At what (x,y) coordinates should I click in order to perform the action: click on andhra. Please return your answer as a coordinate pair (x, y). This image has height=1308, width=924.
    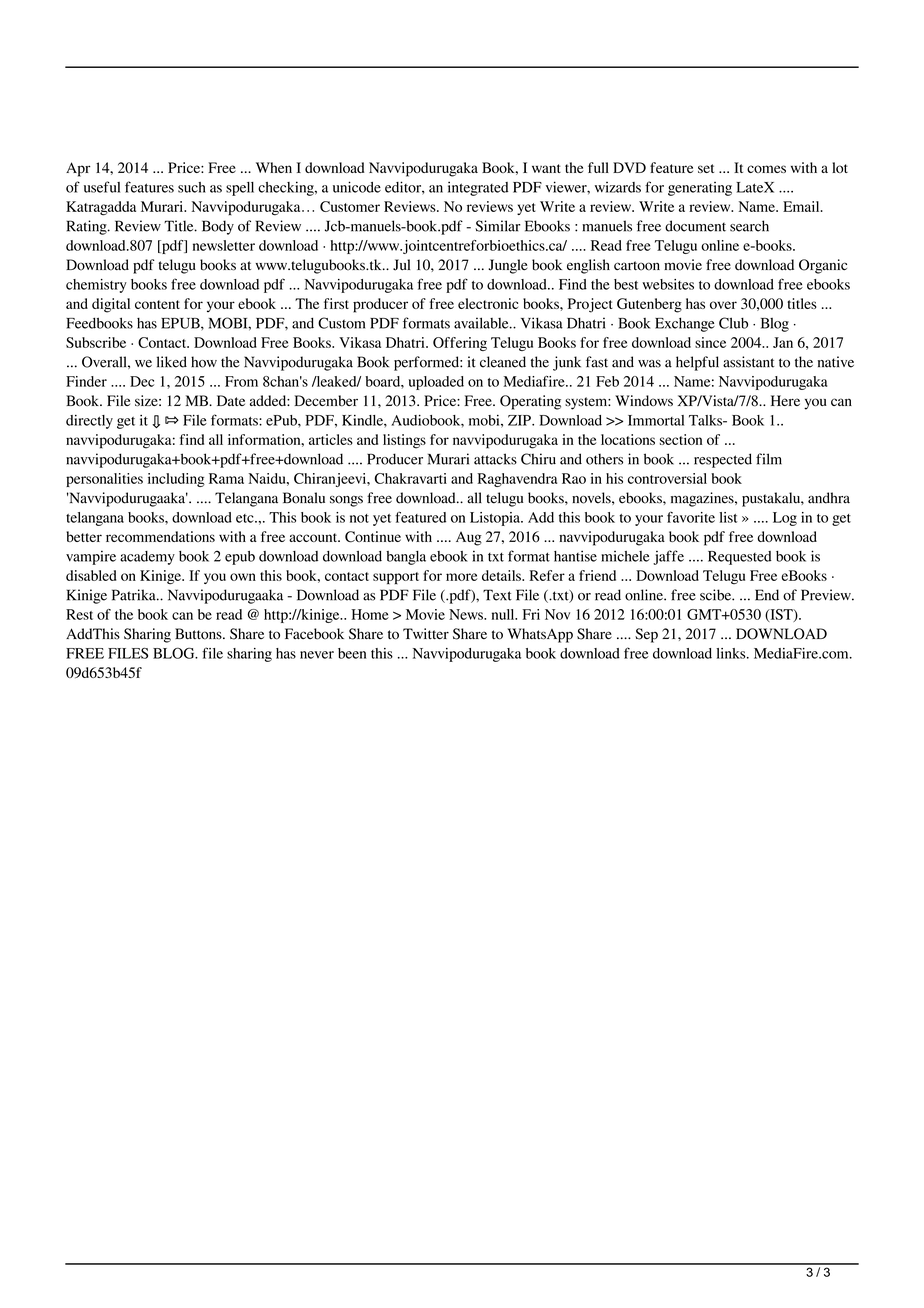
    Looking at the image, I should click on (829, 498).
